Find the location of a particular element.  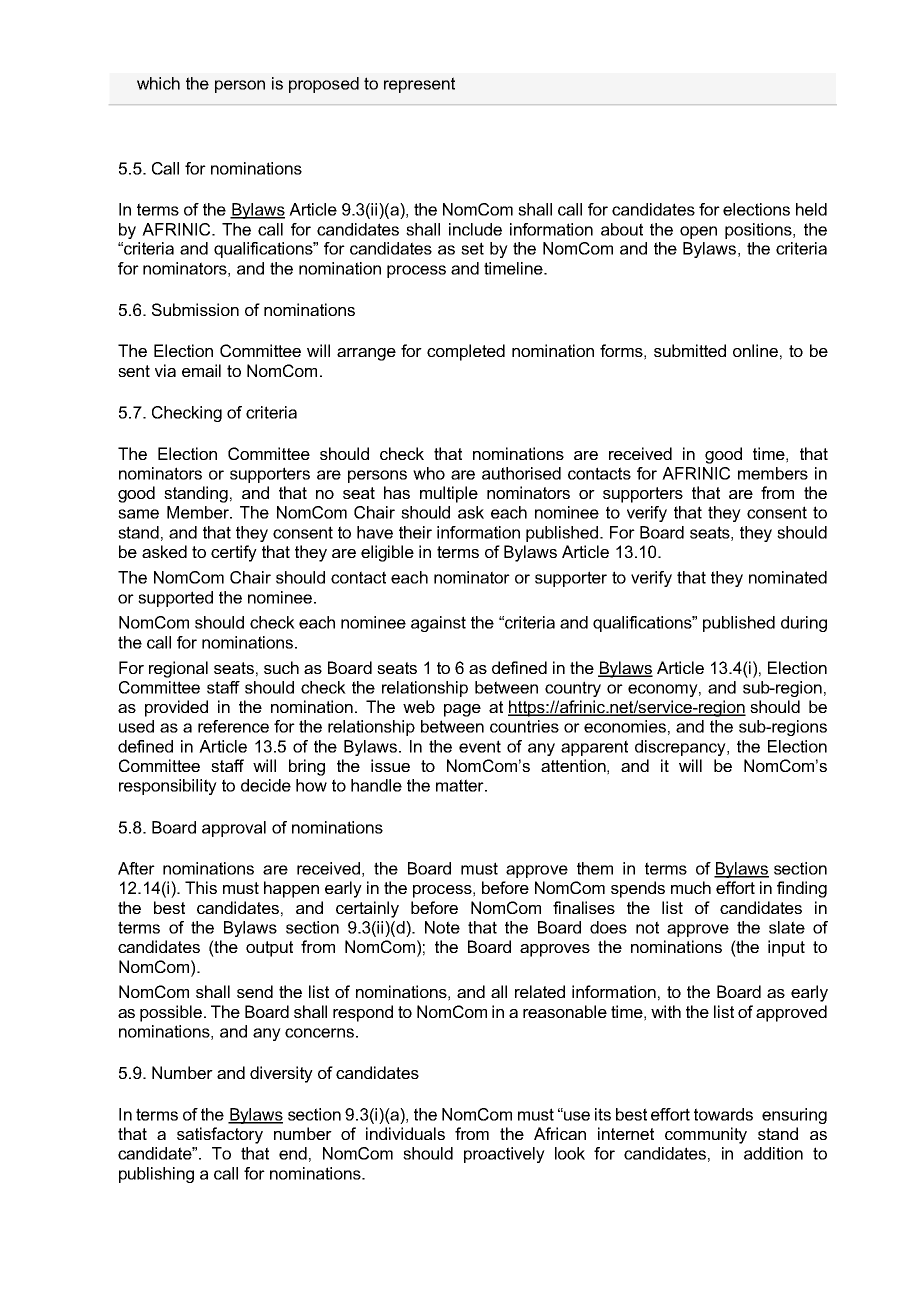

community is located at coordinates (706, 1135).
